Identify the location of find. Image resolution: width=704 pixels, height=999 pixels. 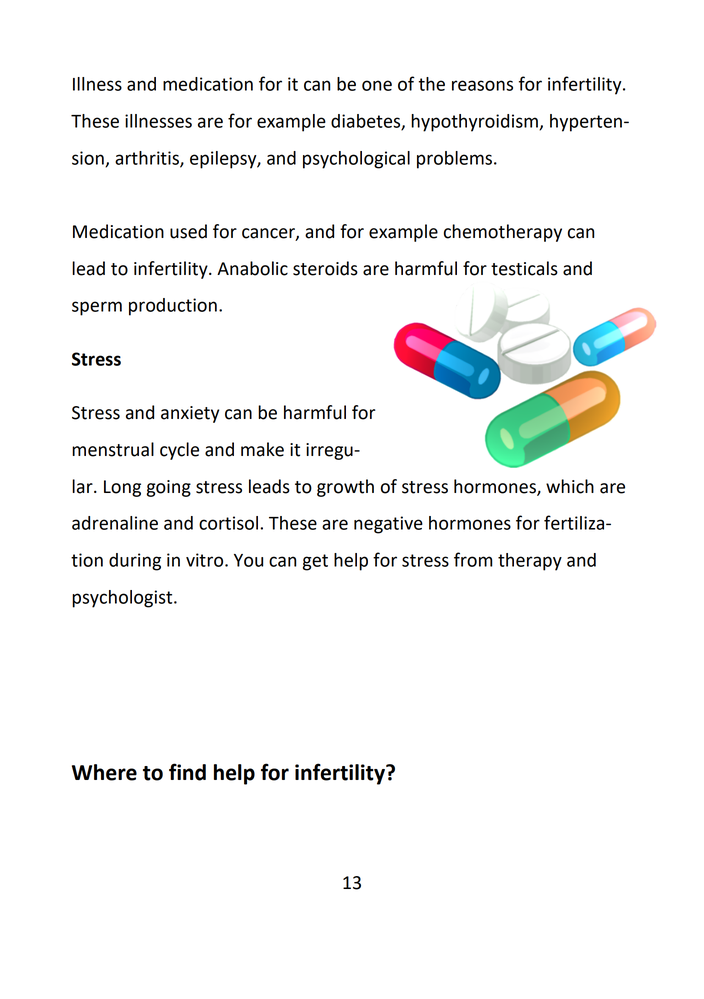
(187, 772).
